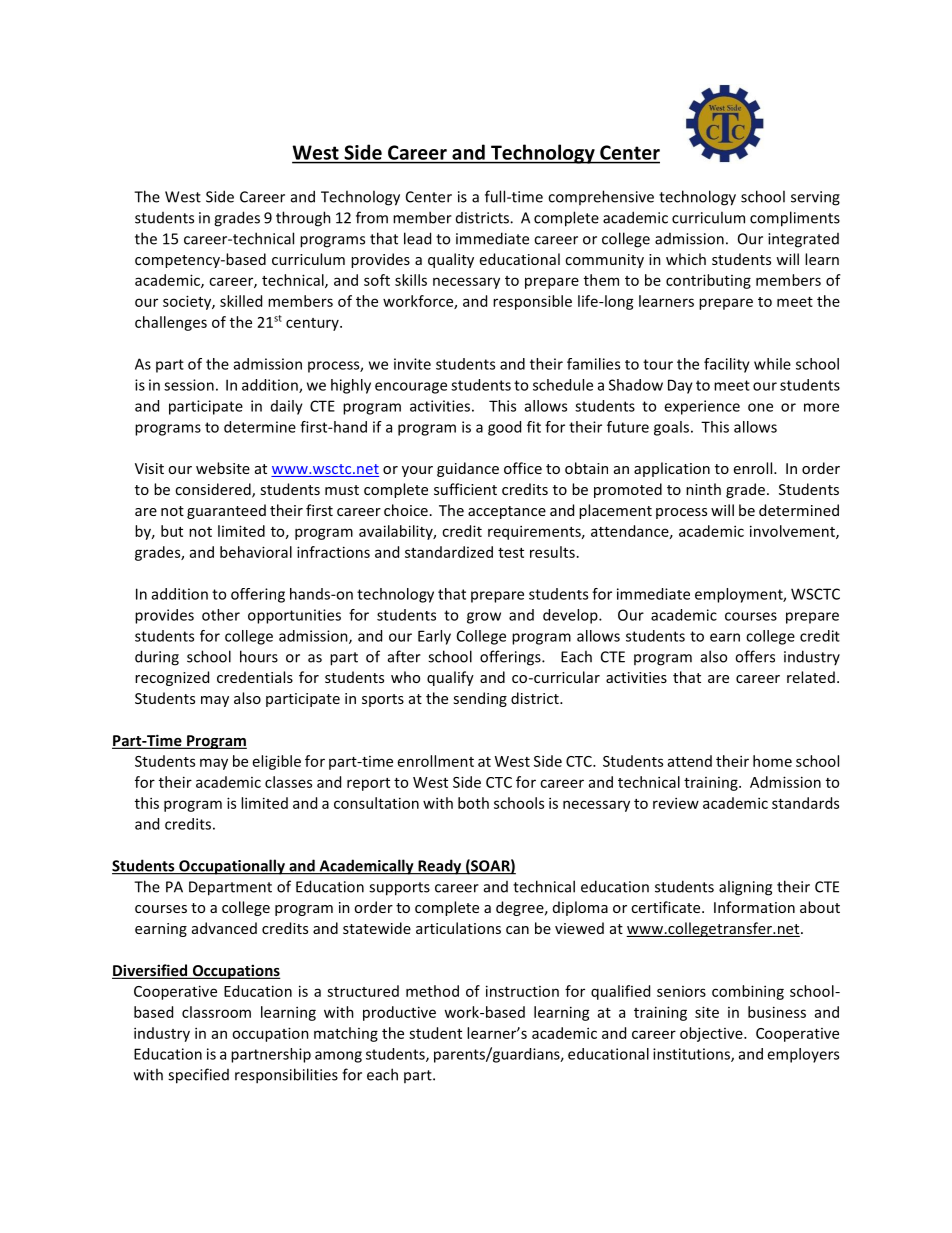  Describe the element at coordinates (760, 407) in the screenshot. I see `one` at that location.
